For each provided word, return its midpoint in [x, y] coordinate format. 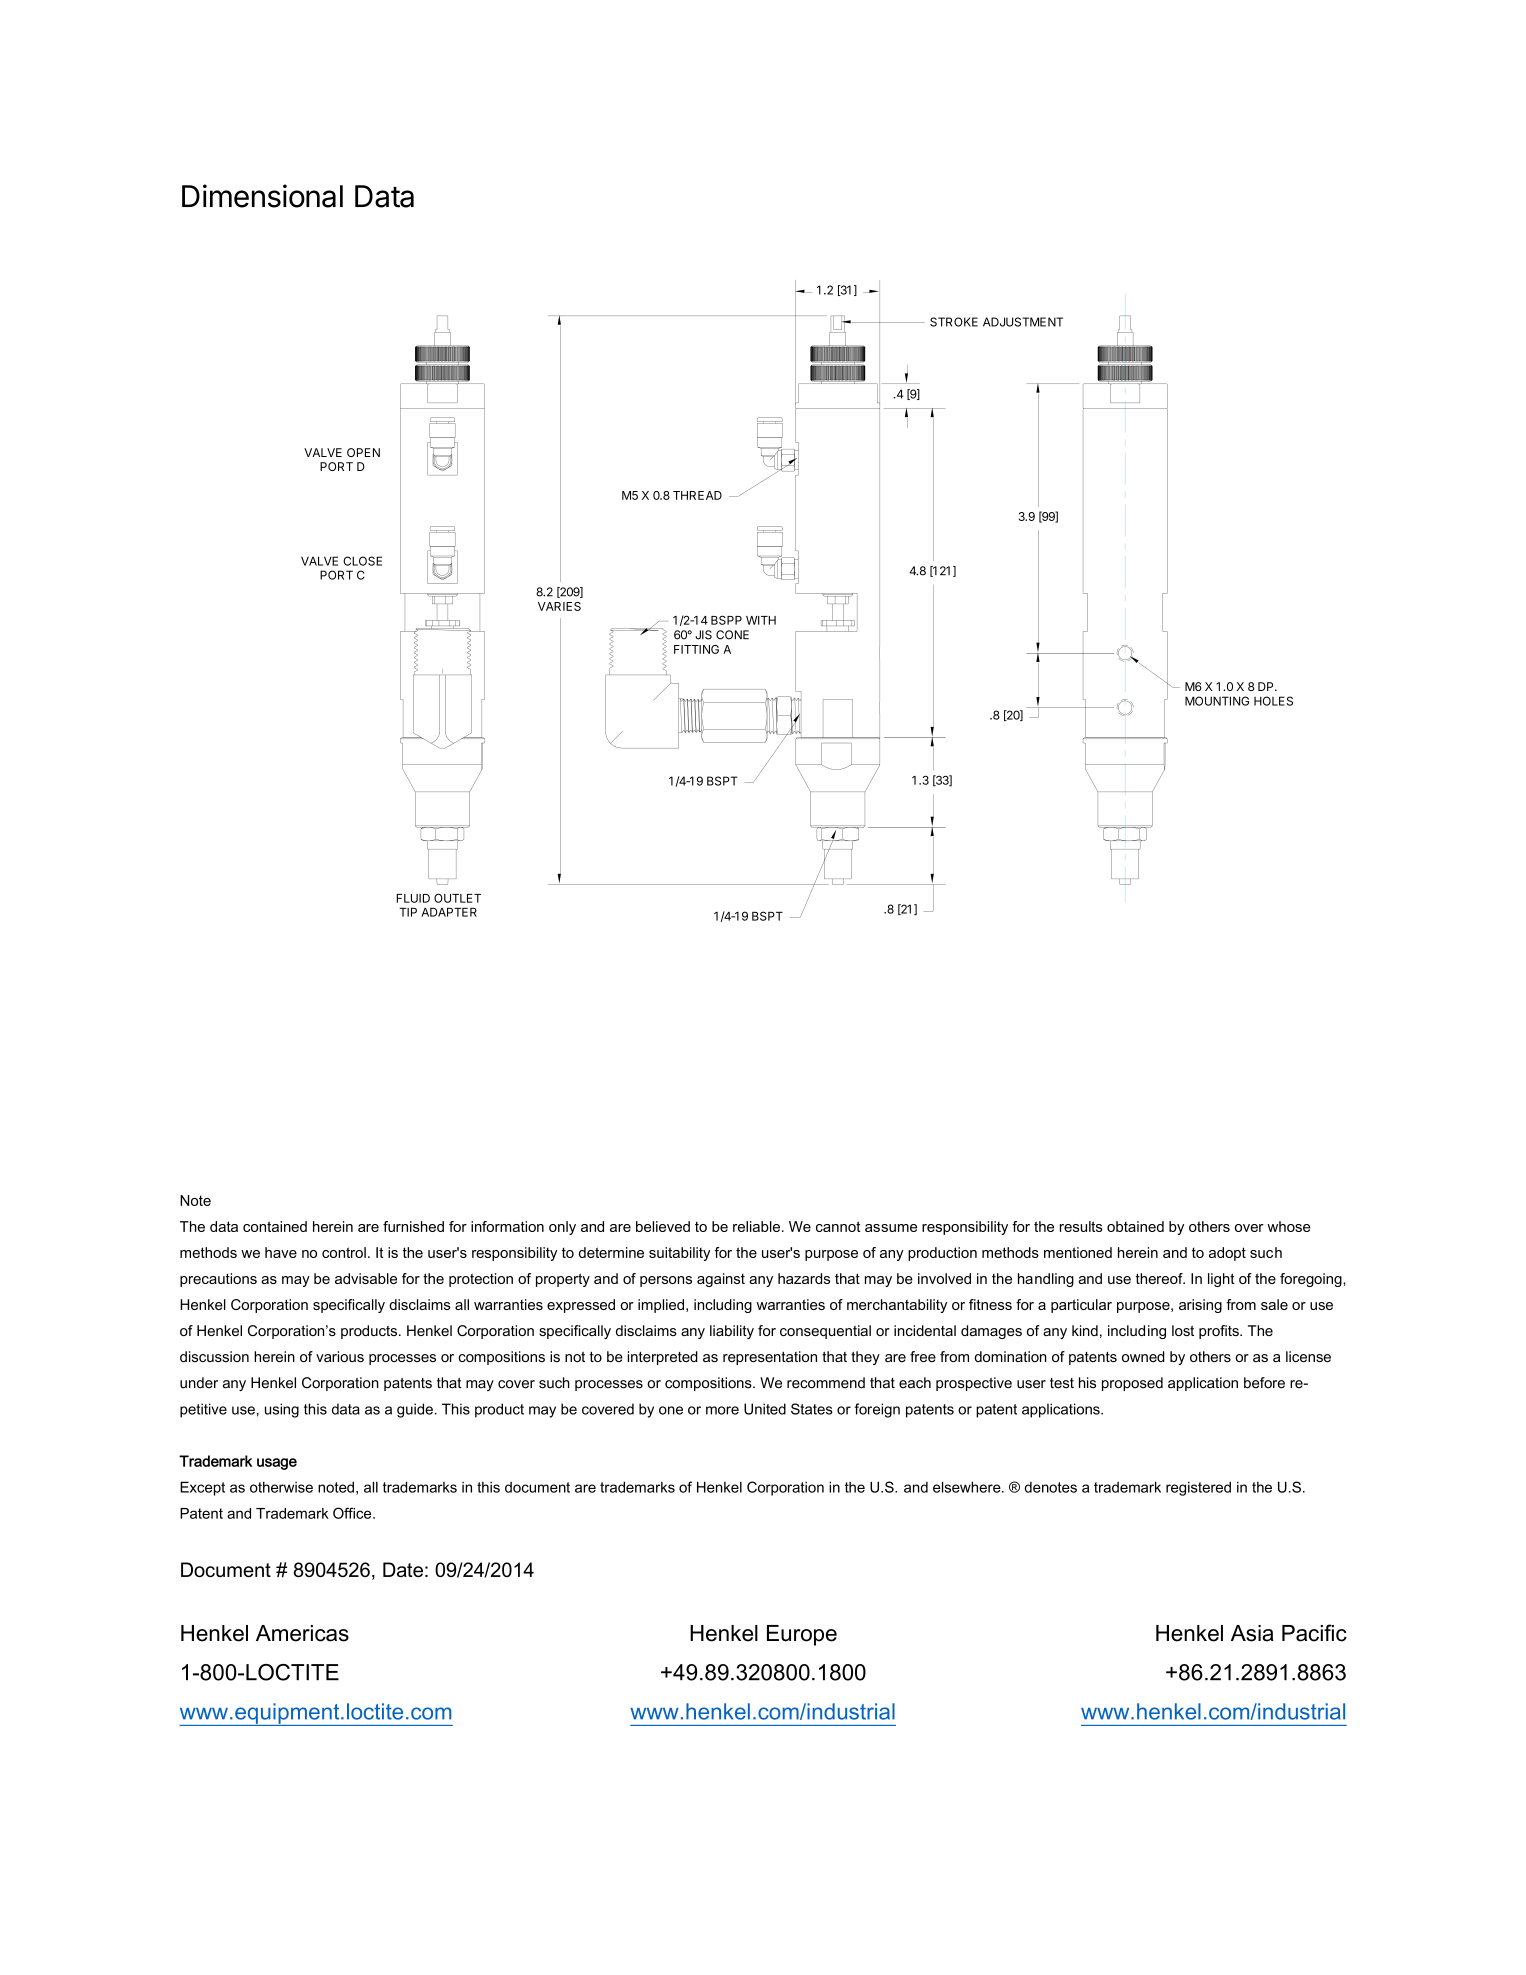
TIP [408, 912]
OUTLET [457, 898]
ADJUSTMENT [1023, 322]
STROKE [954, 322]
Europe [802, 1635]
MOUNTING [1217, 701]
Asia [1252, 1633]
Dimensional [262, 196]
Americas [302, 1633]
